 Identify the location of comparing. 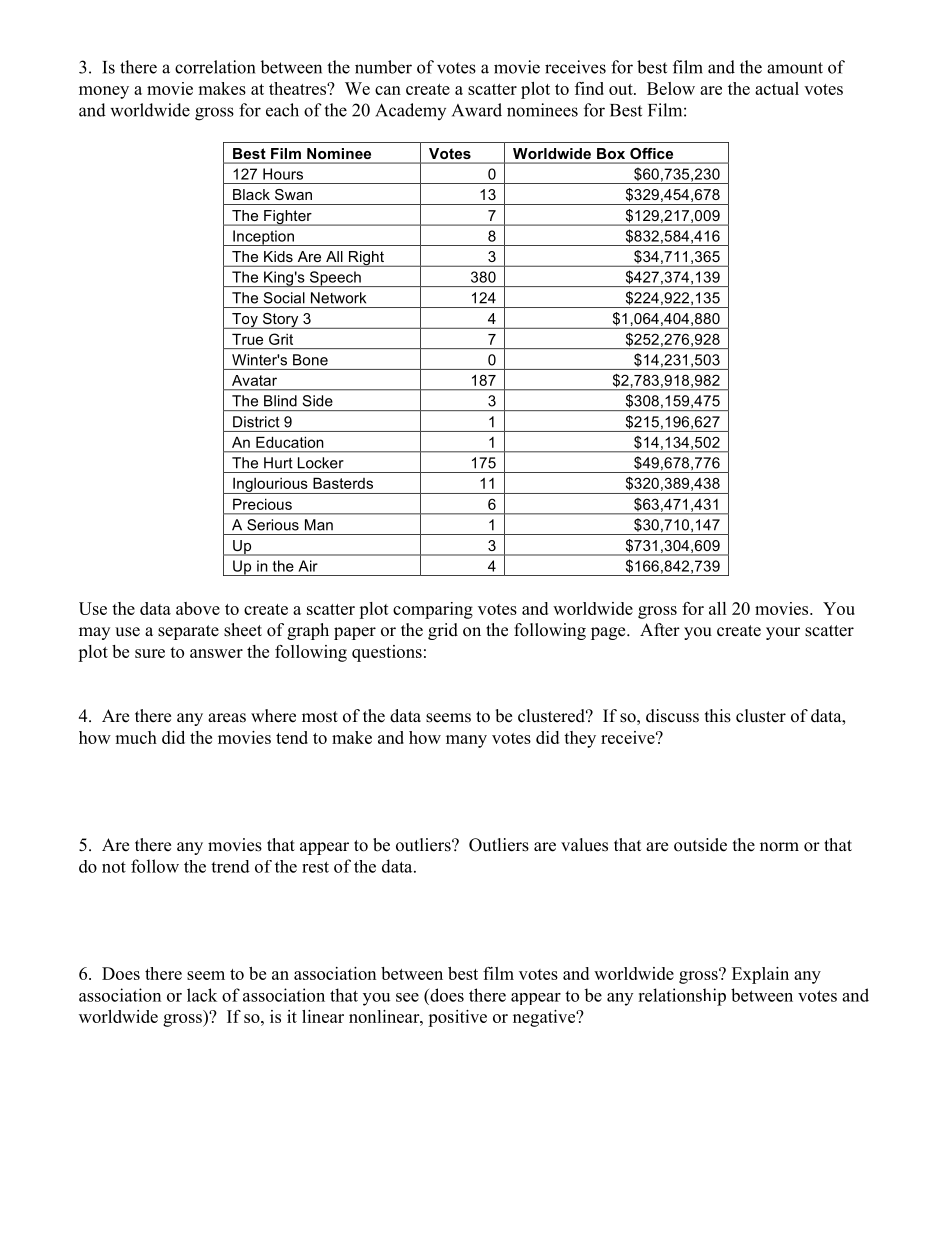
(433, 610).
